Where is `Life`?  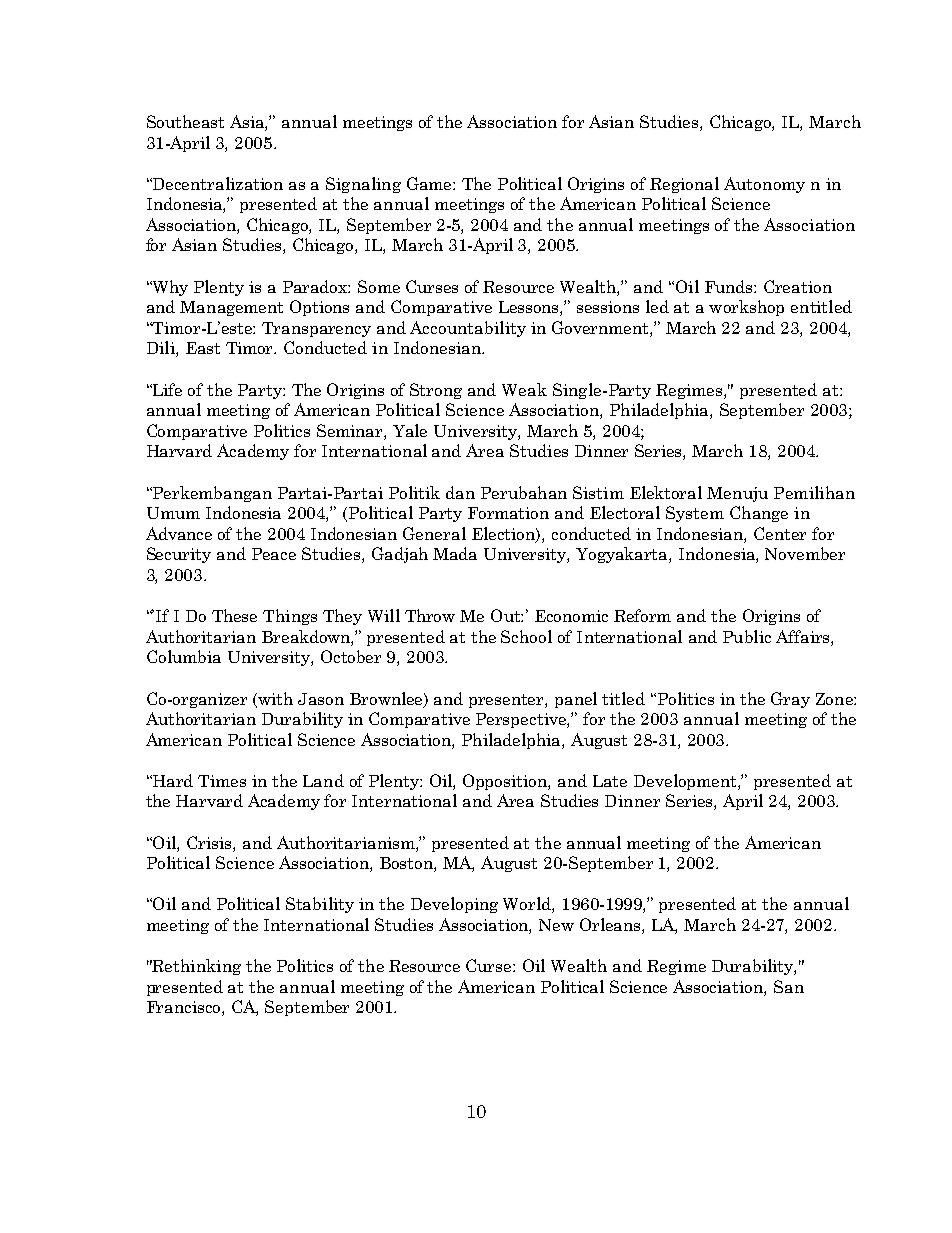 Life is located at coordinates (166, 389).
